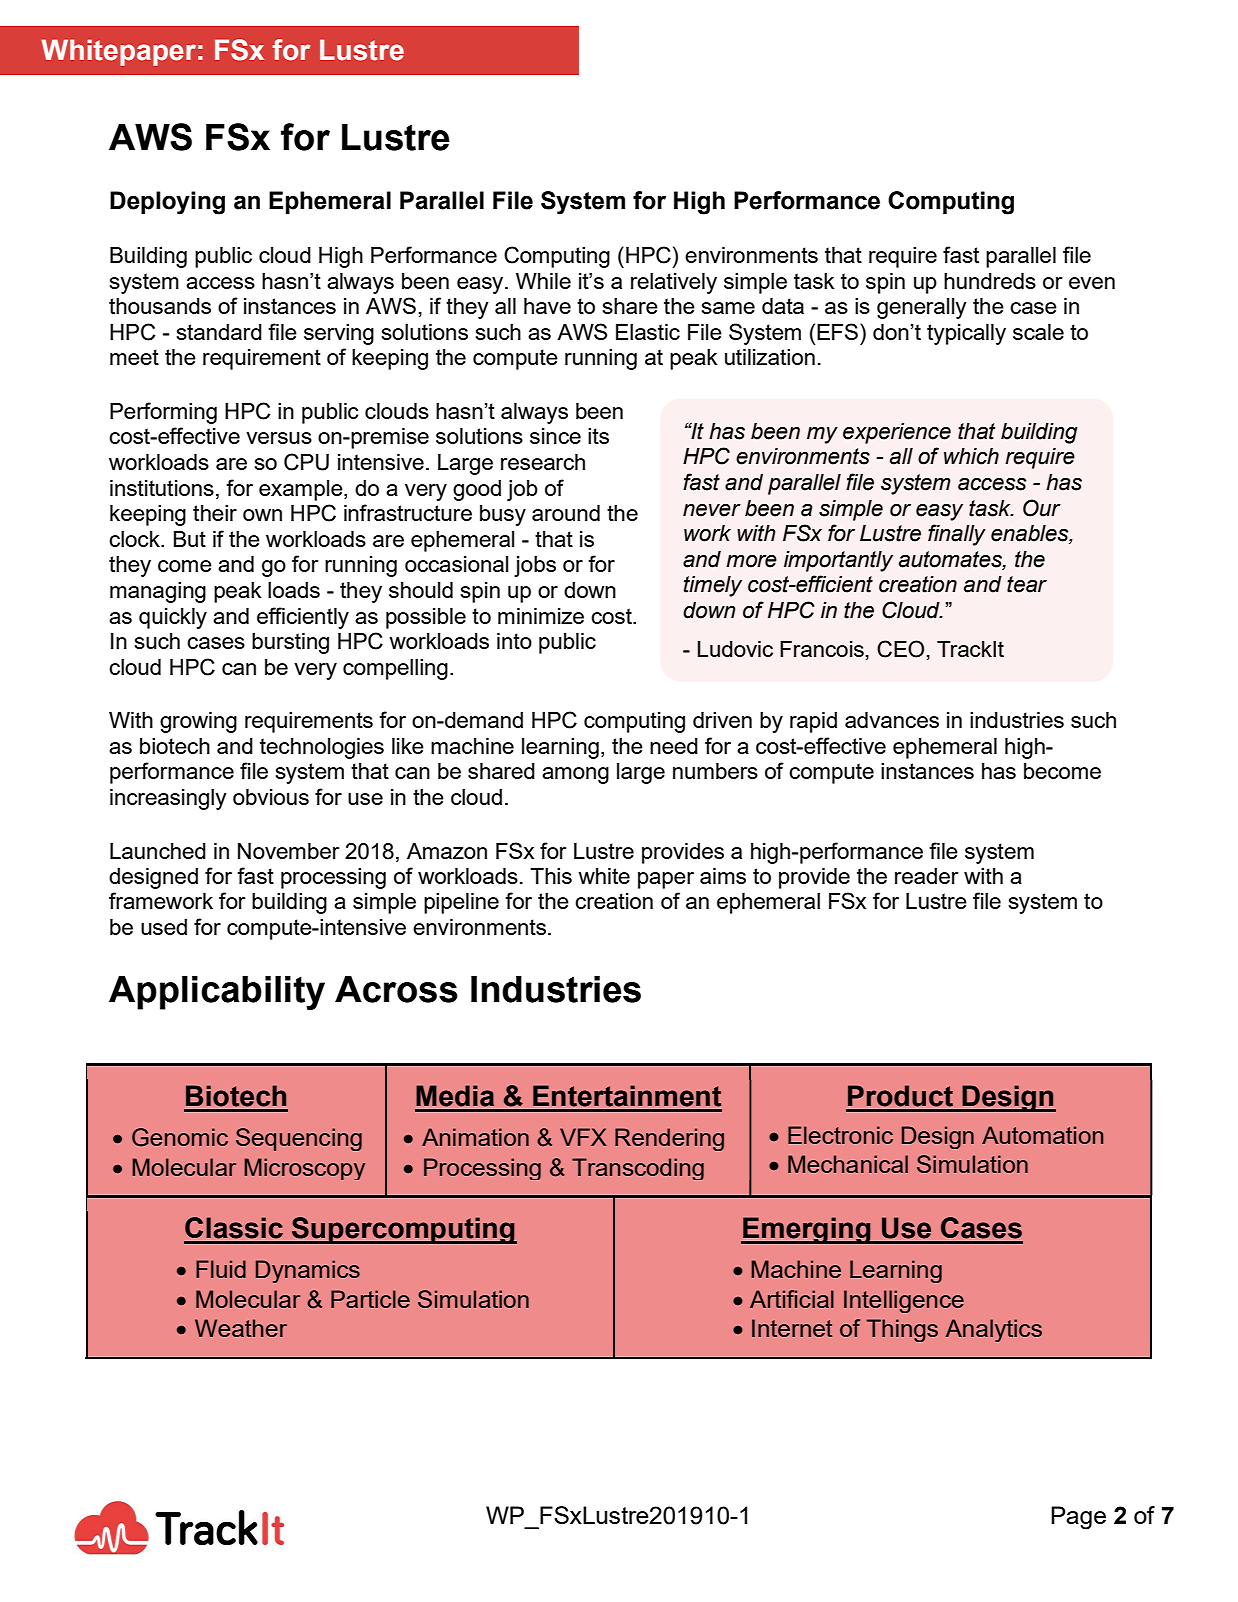 Image resolution: width=1238 pixels, height=1602 pixels. What do you see at coordinates (990, 281) in the page?
I see `hundreds` at bounding box center [990, 281].
